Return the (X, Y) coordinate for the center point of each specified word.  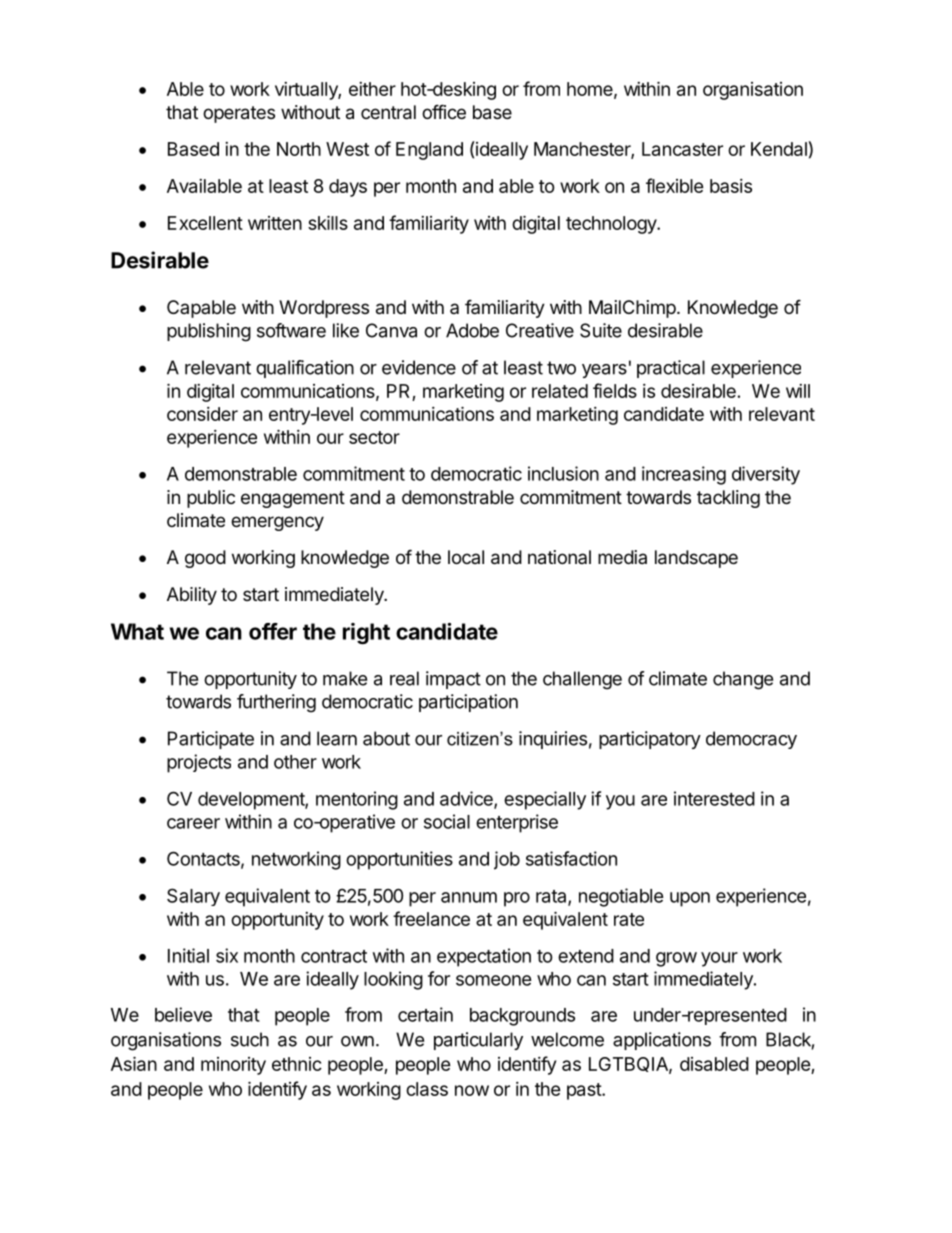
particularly (478, 1041)
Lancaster (682, 149)
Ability (192, 596)
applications (662, 1041)
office (444, 111)
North (299, 149)
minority (233, 1066)
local (466, 557)
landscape (696, 559)
